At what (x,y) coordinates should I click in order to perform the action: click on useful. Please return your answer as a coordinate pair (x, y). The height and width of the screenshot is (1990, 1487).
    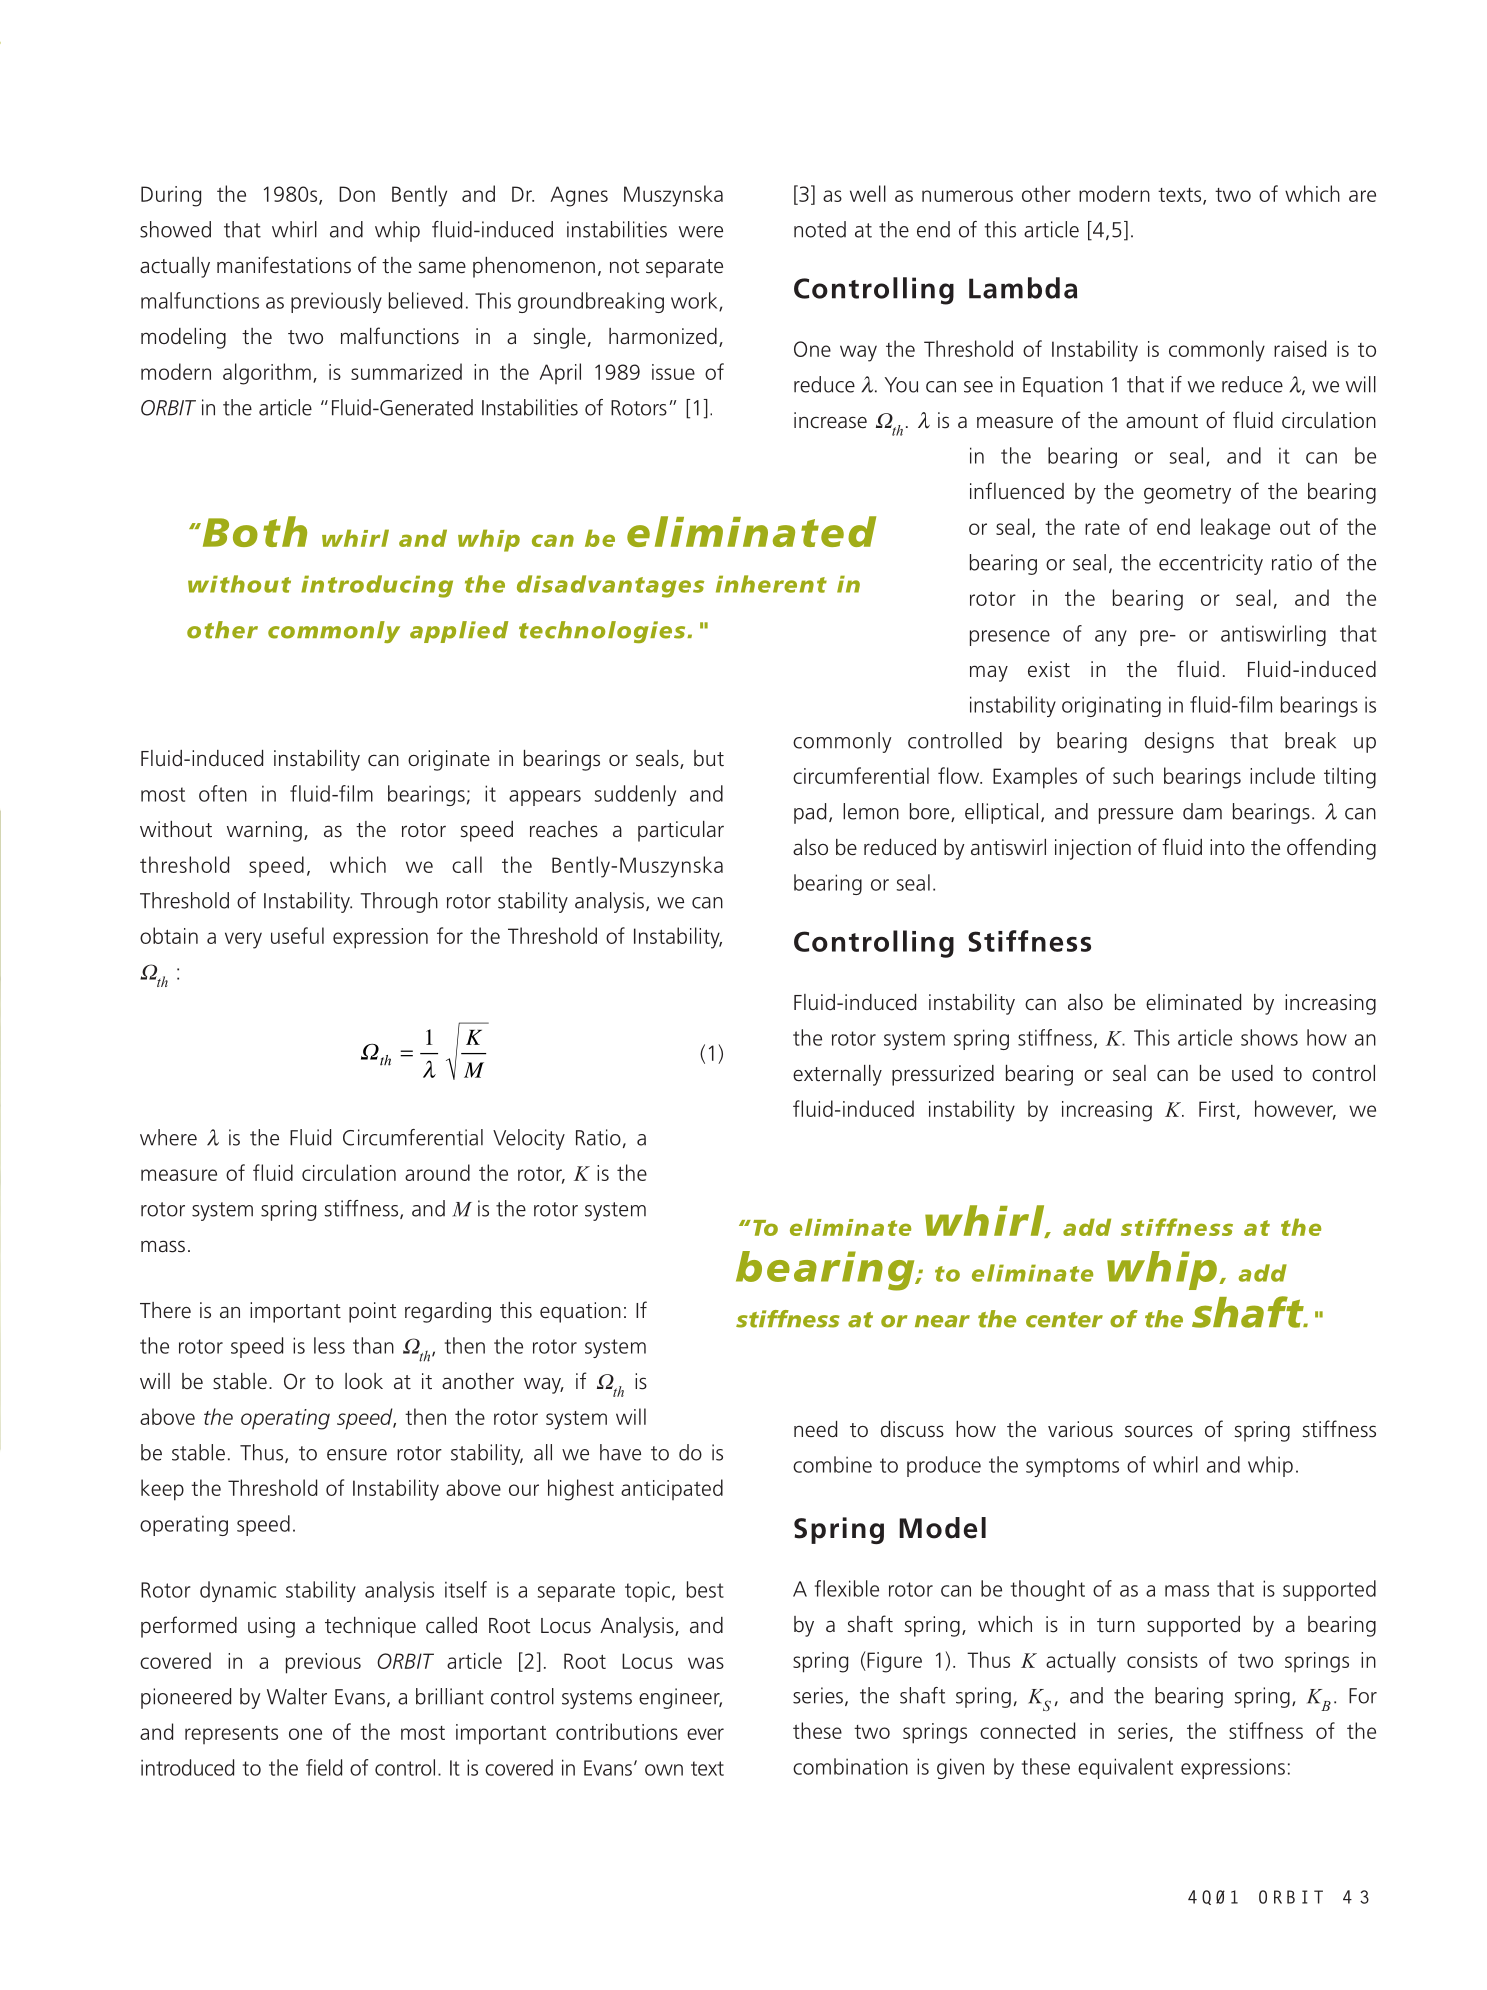
    Looking at the image, I should click on (297, 935).
